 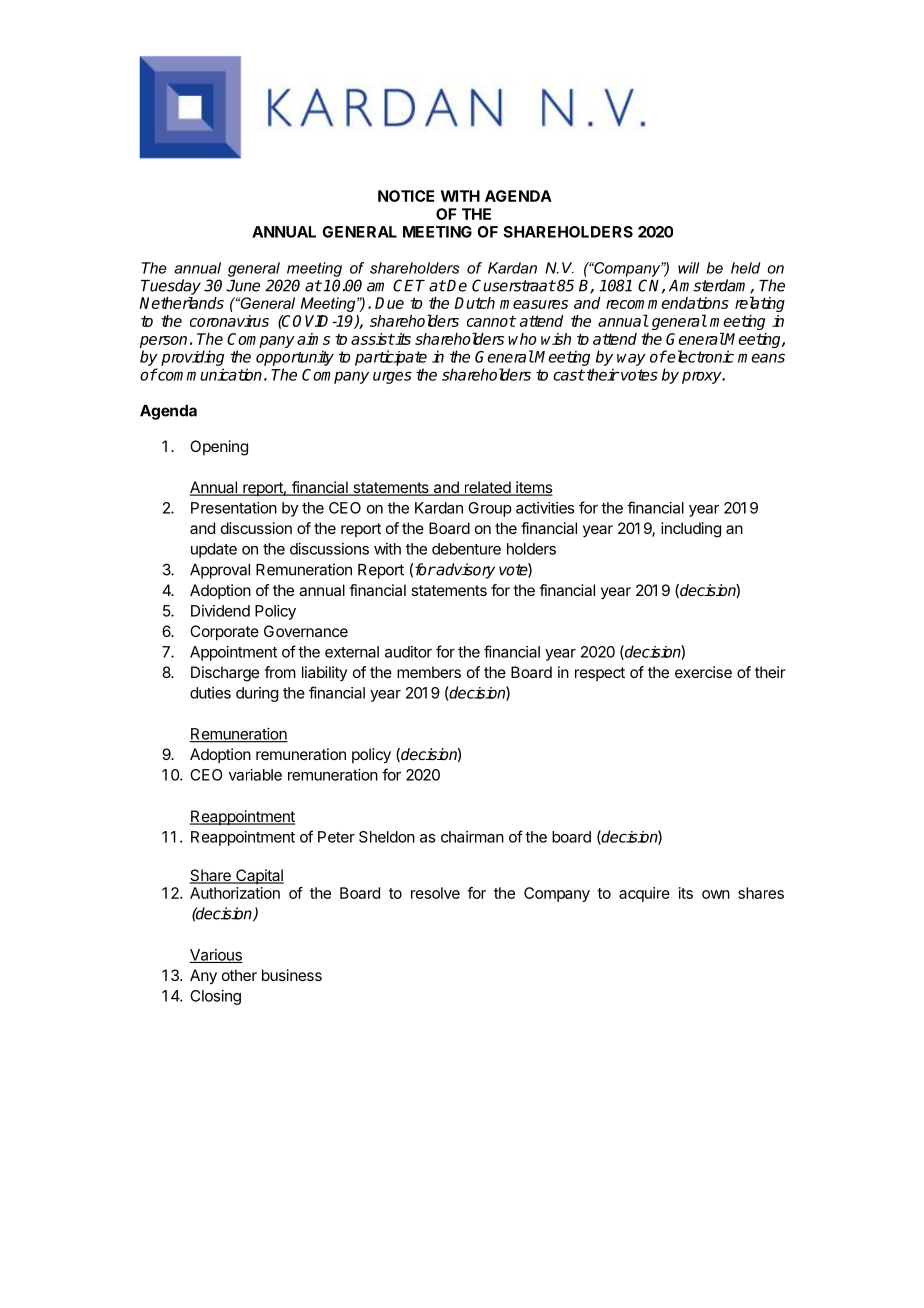 I want to click on way, so click(x=631, y=359).
